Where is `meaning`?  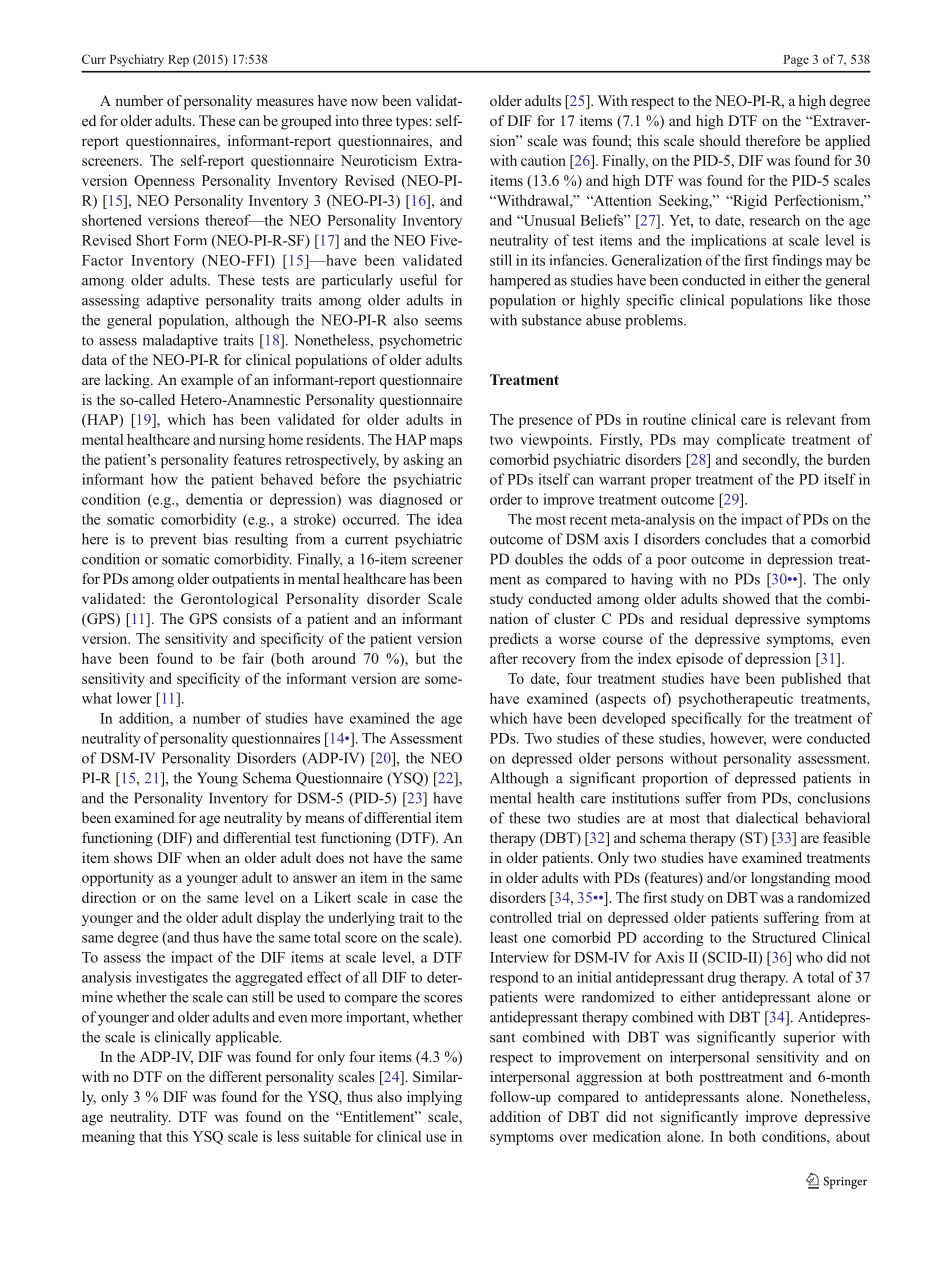 meaning is located at coordinates (108, 1137).
